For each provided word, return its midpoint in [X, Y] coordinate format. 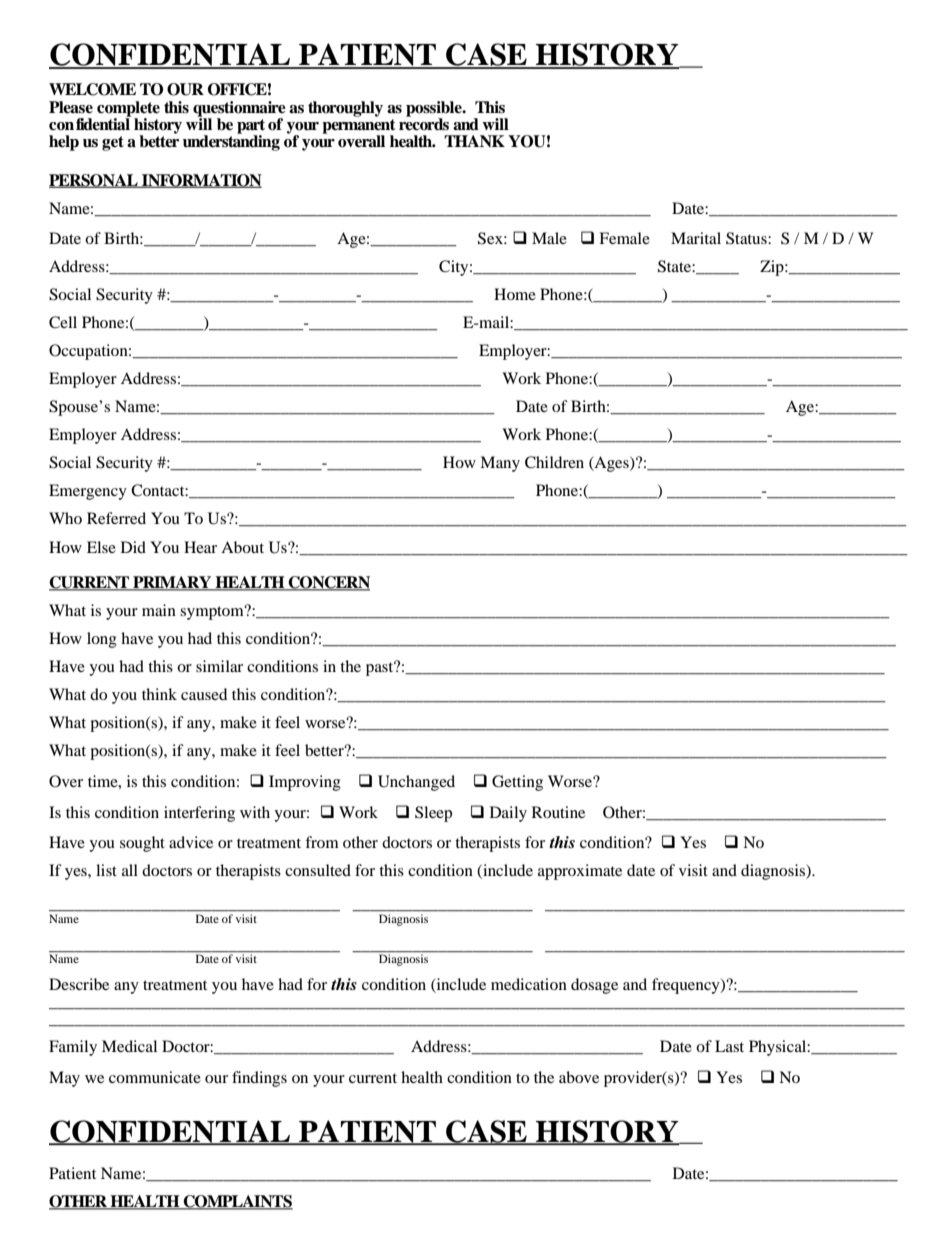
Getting [517, 783]
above [579, 1077]
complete [128, 110]
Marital [696, 238]
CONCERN [328, 583]
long [102, 640]
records [424, 123]
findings [259, 1079]
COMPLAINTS [237, 1202]
